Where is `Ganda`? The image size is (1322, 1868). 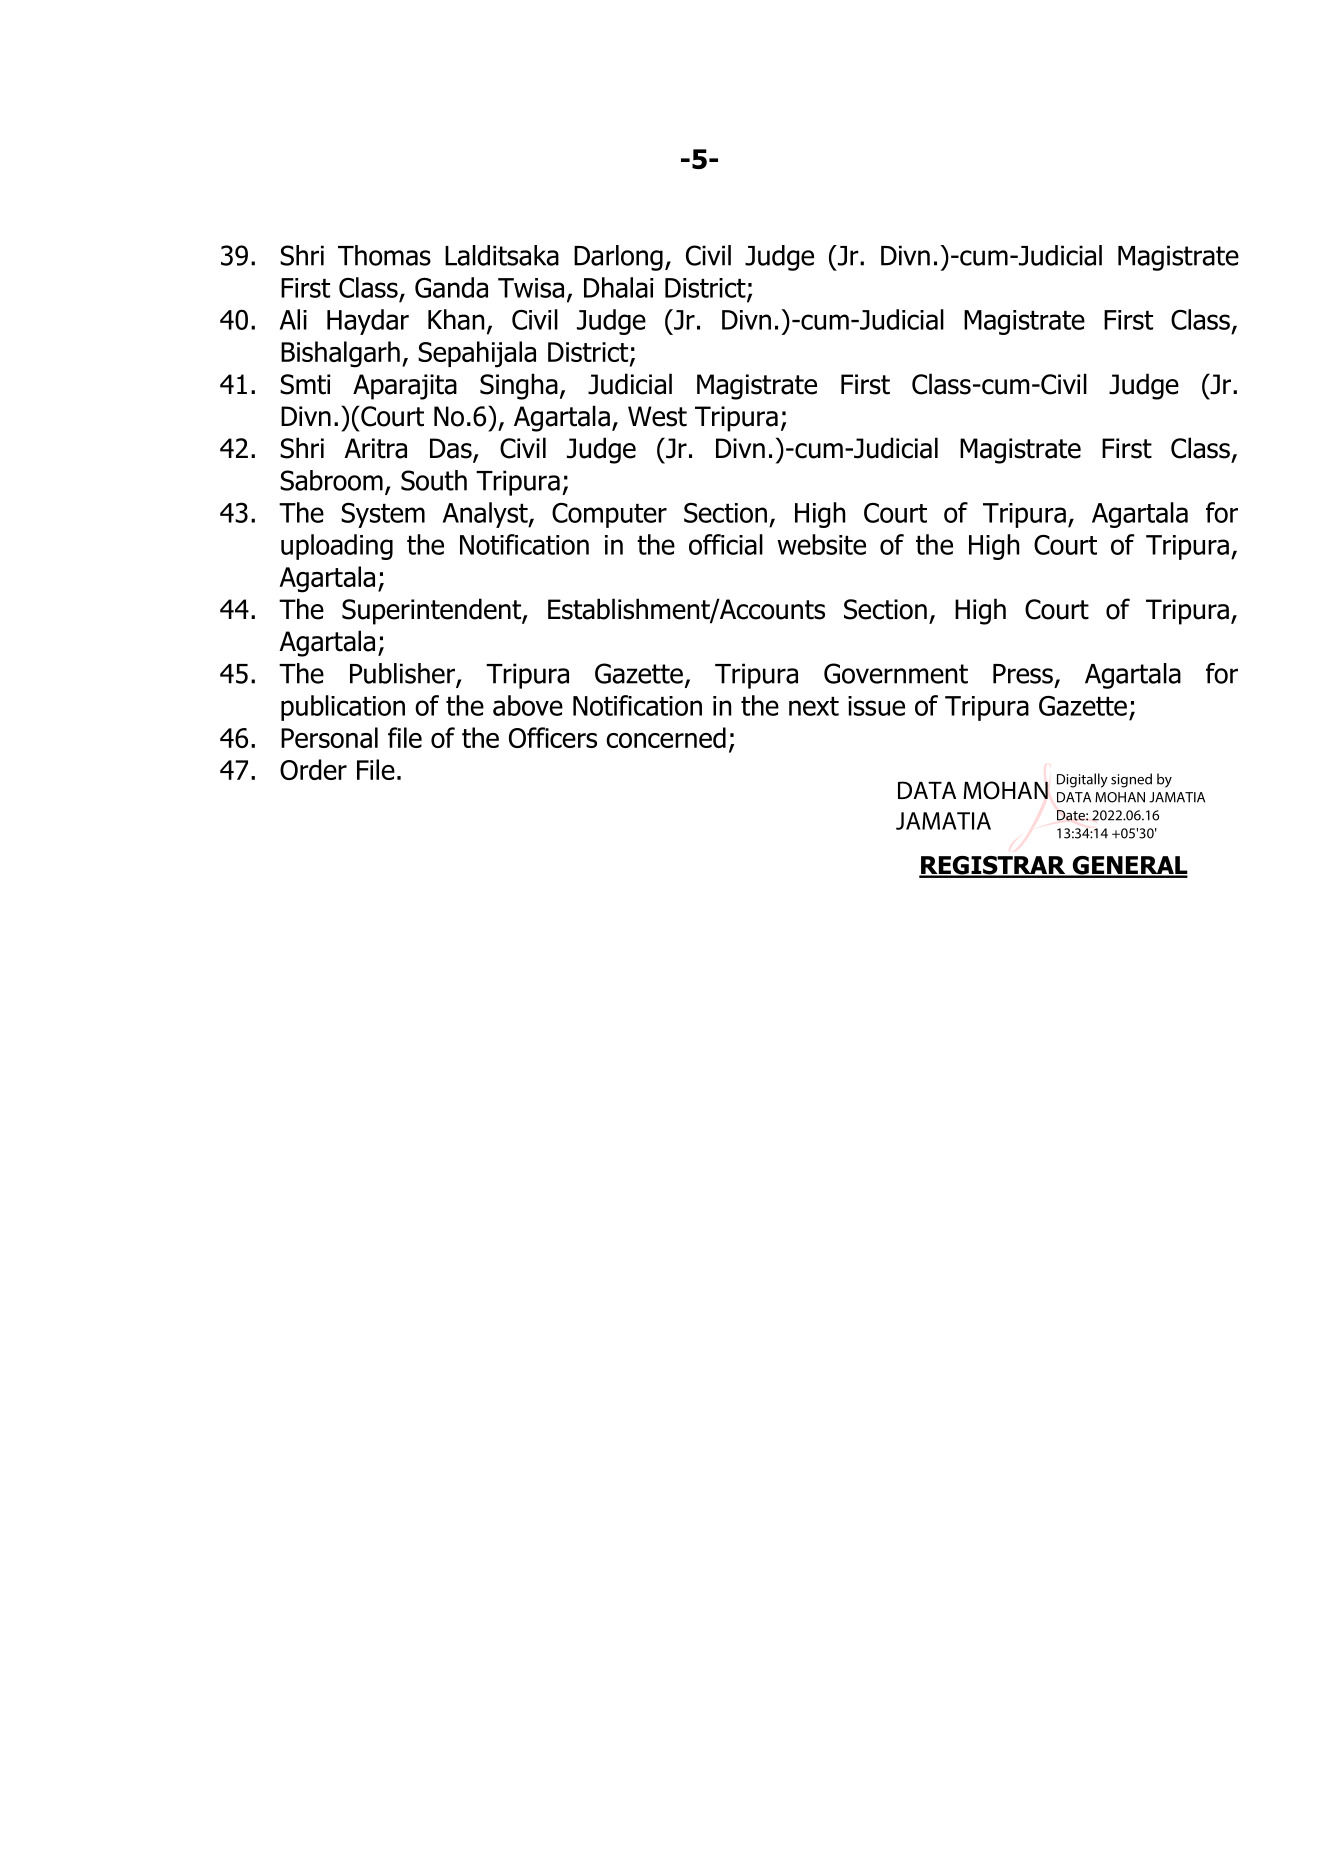 Ganda is located at coordinates (451, 287).
